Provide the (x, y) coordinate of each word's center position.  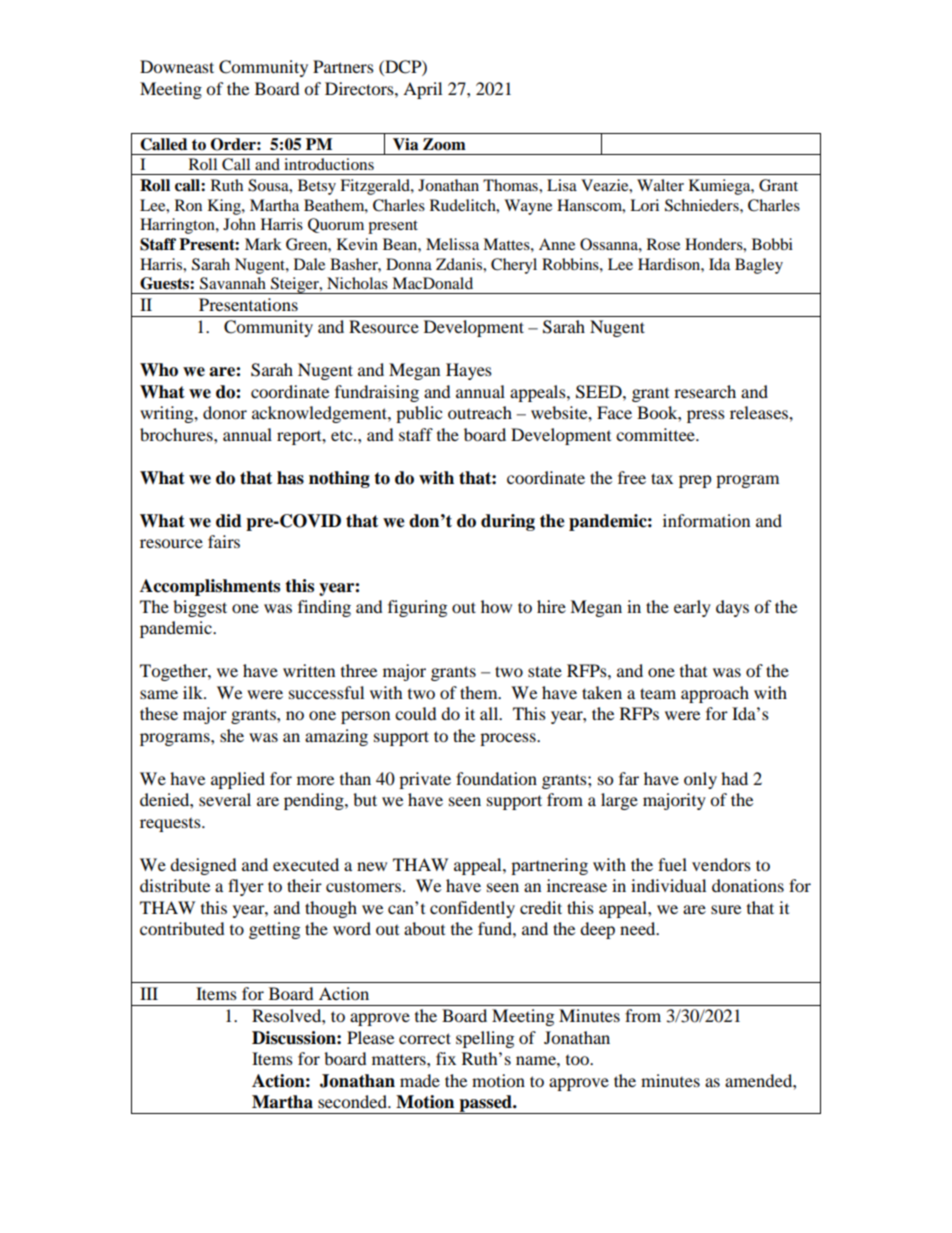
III (149, 993)
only (700, 780)
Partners (343, 66)
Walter (660, 185)
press (706, 416)
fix (446, 1058)
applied (238, 780)
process (509, 739)
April (422, 90)
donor (225, 412)
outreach (480, 412)
